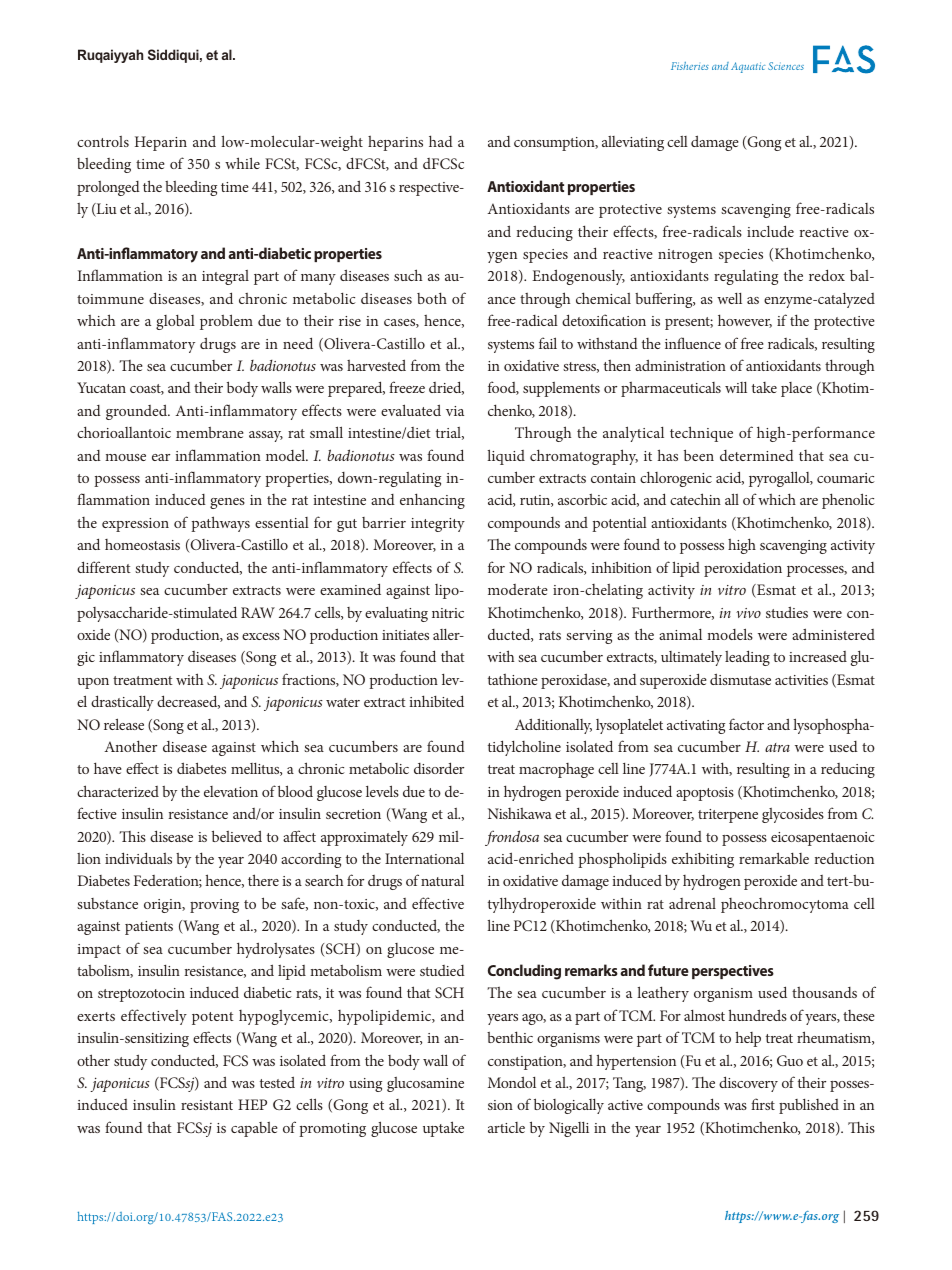  I want to click on remarkable, so click(774, 858).
